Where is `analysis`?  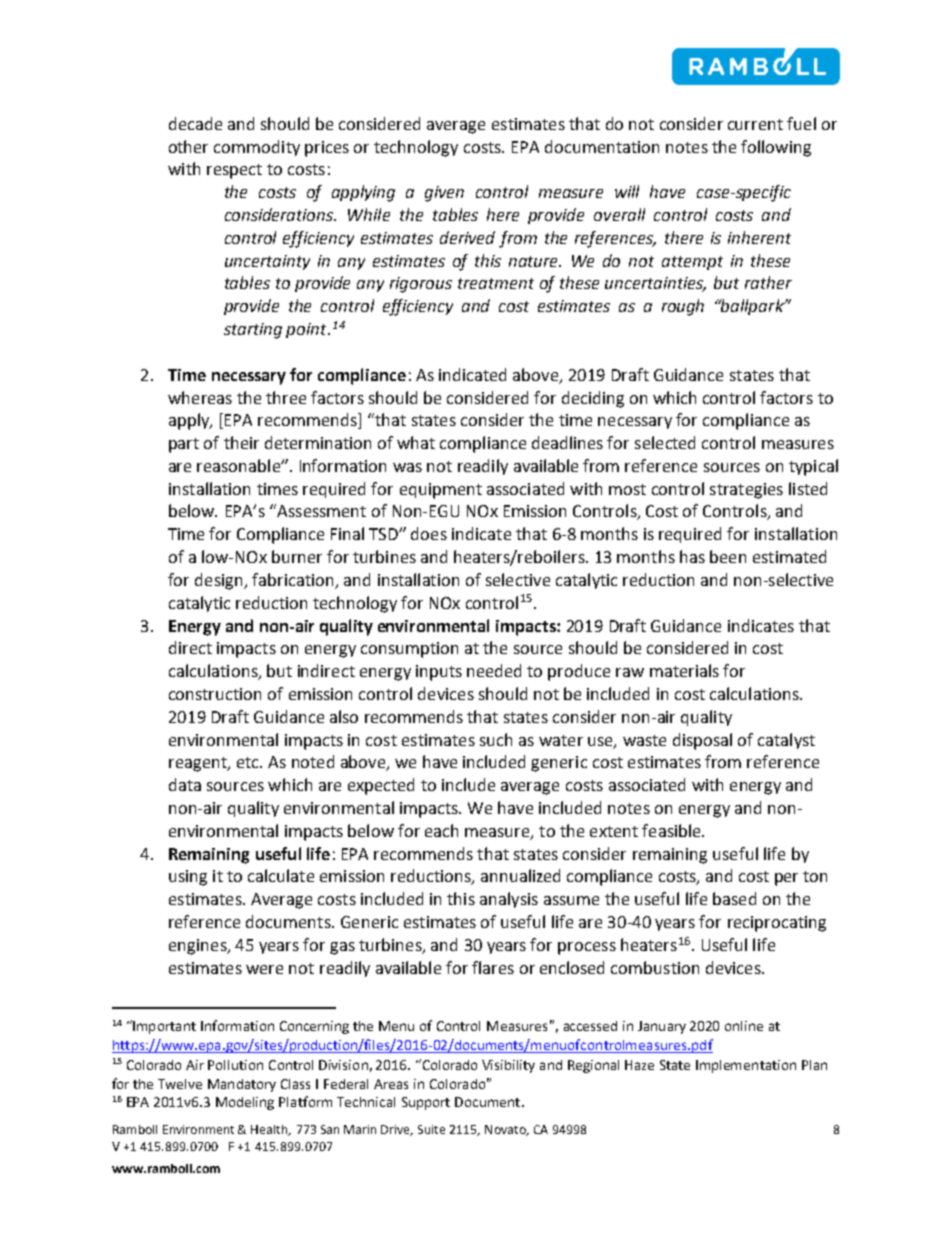
analysis is located at coordinates (509, 900).
